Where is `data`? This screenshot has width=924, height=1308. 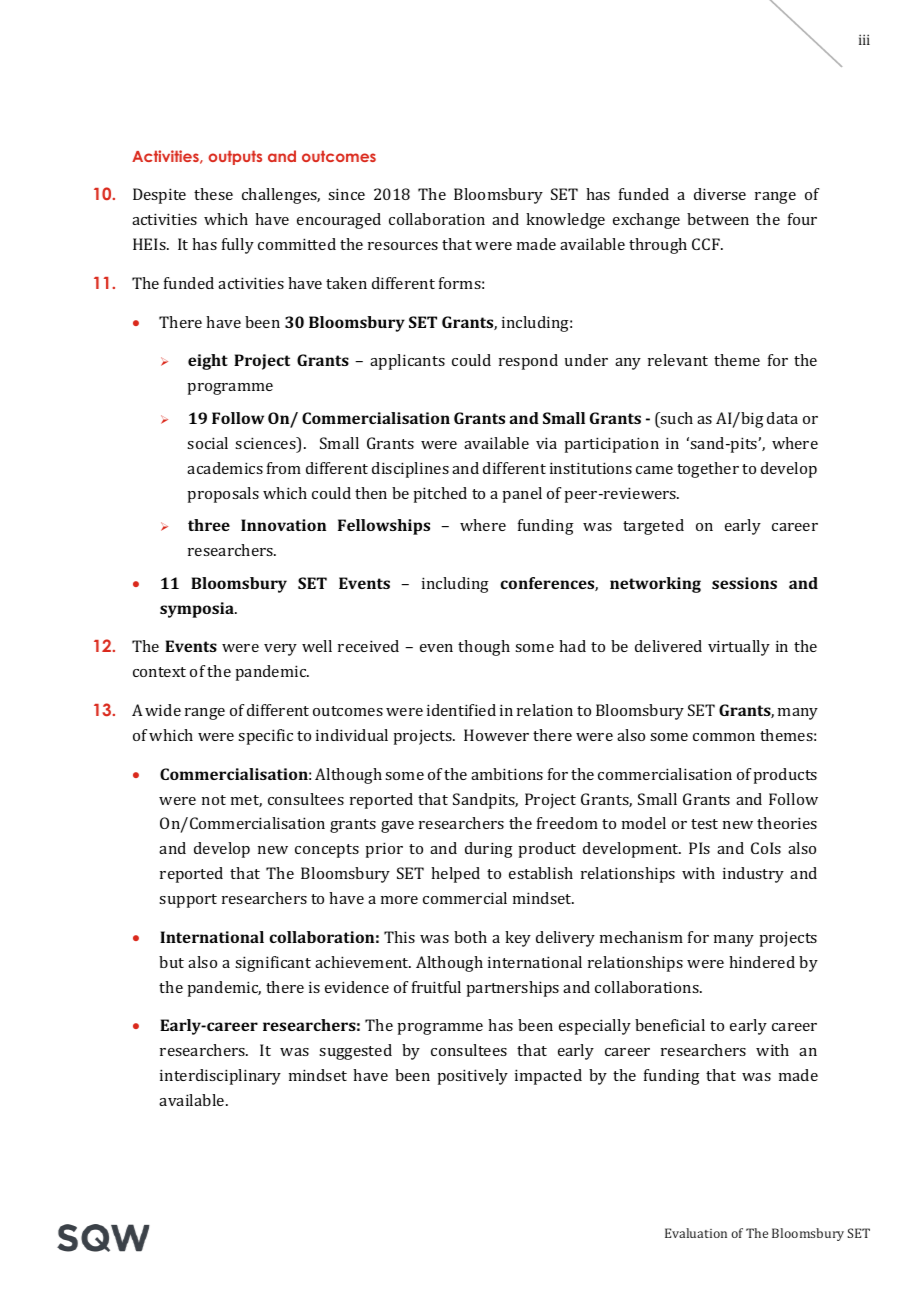
data is located at coordinates (782, 418).
